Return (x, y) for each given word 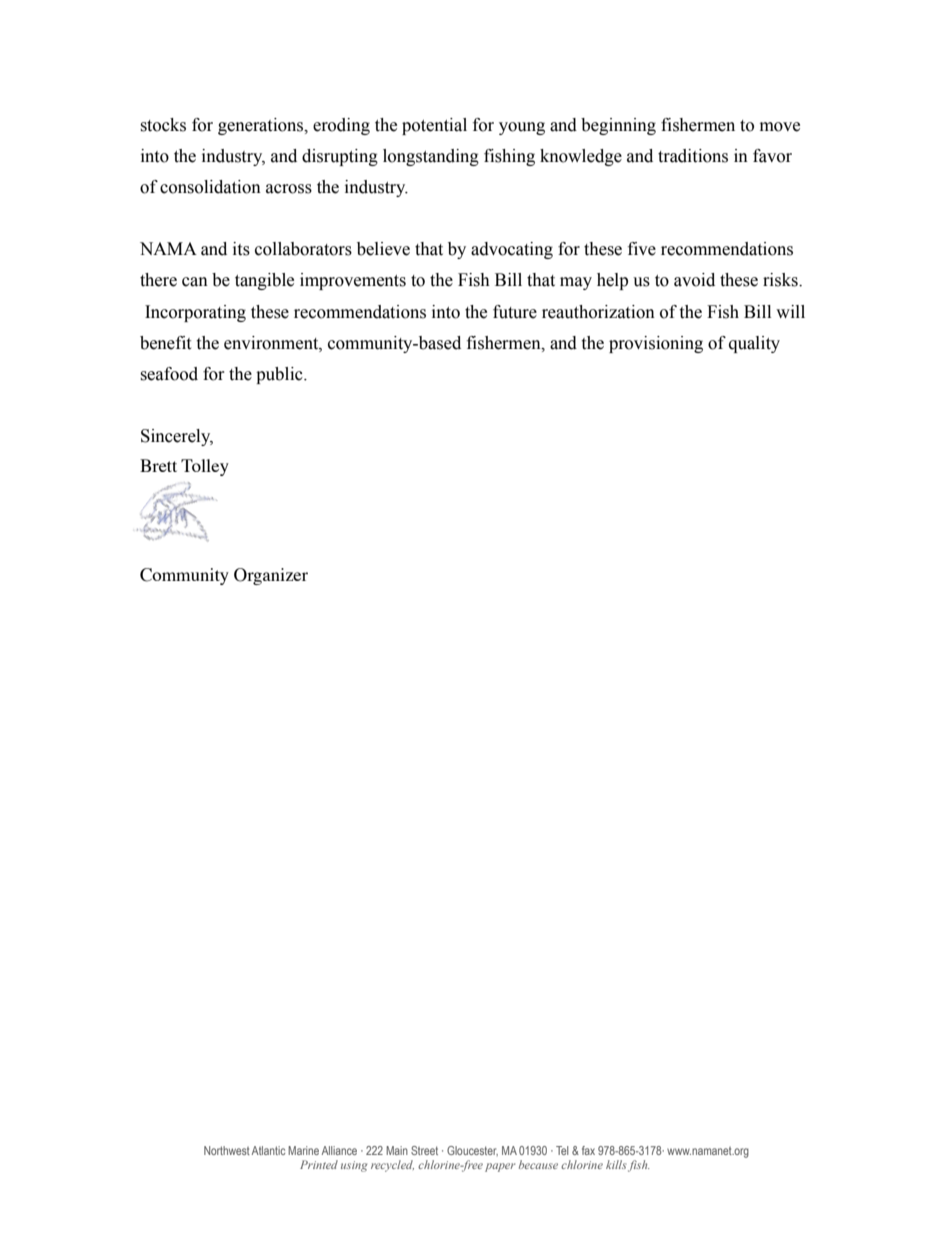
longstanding (431, 157)
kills (617, 1166)
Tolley (205, 467)
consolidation (210, 187)
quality (754, 344)
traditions (693, 156)
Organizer (271, 576)
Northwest (227, 1150)
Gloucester (472, 1151)
